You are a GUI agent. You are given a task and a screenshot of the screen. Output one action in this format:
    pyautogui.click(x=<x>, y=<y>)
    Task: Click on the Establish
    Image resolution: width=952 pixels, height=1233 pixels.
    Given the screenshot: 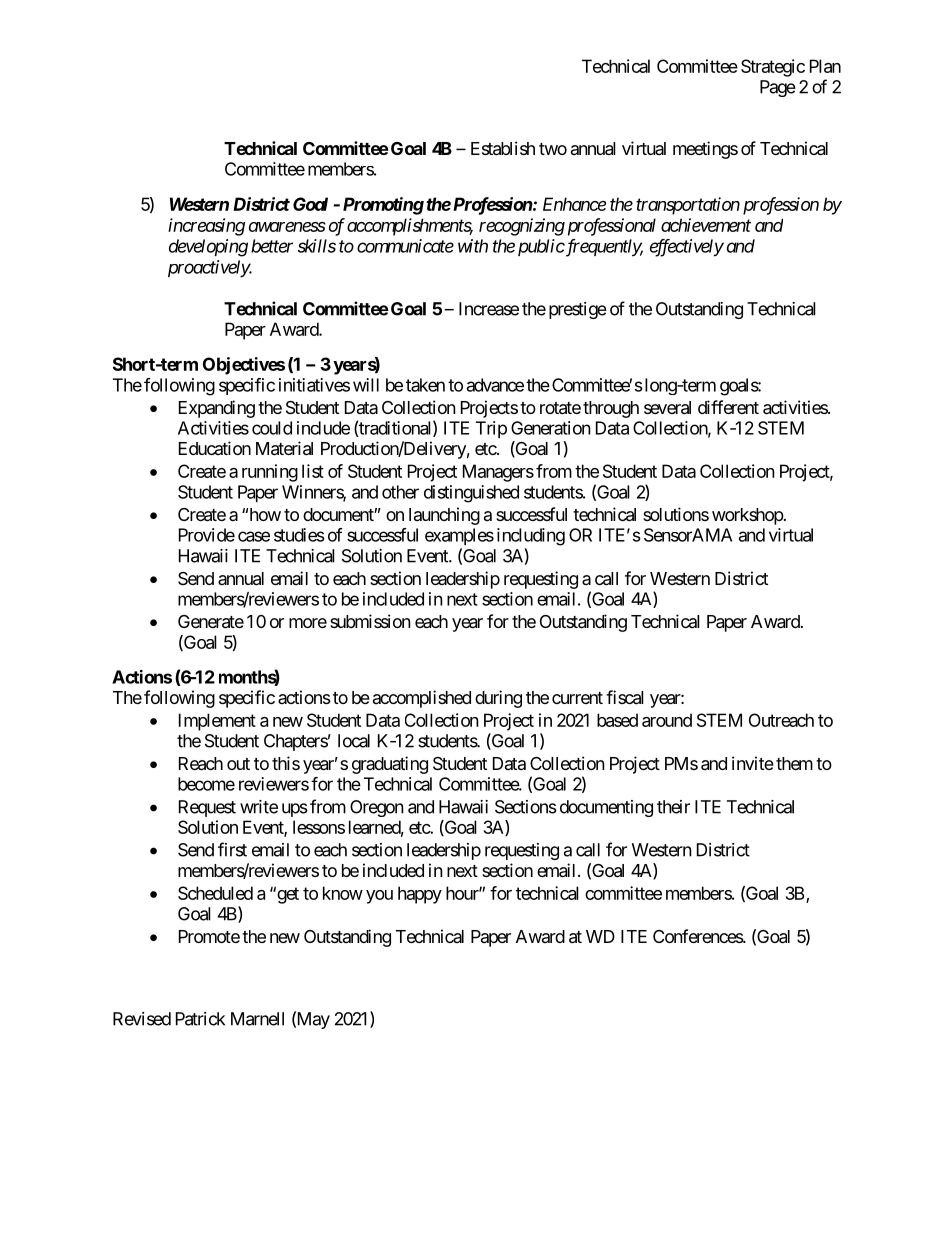 What is the action you would take?
    pyautogui.click(x=503, y=148)
